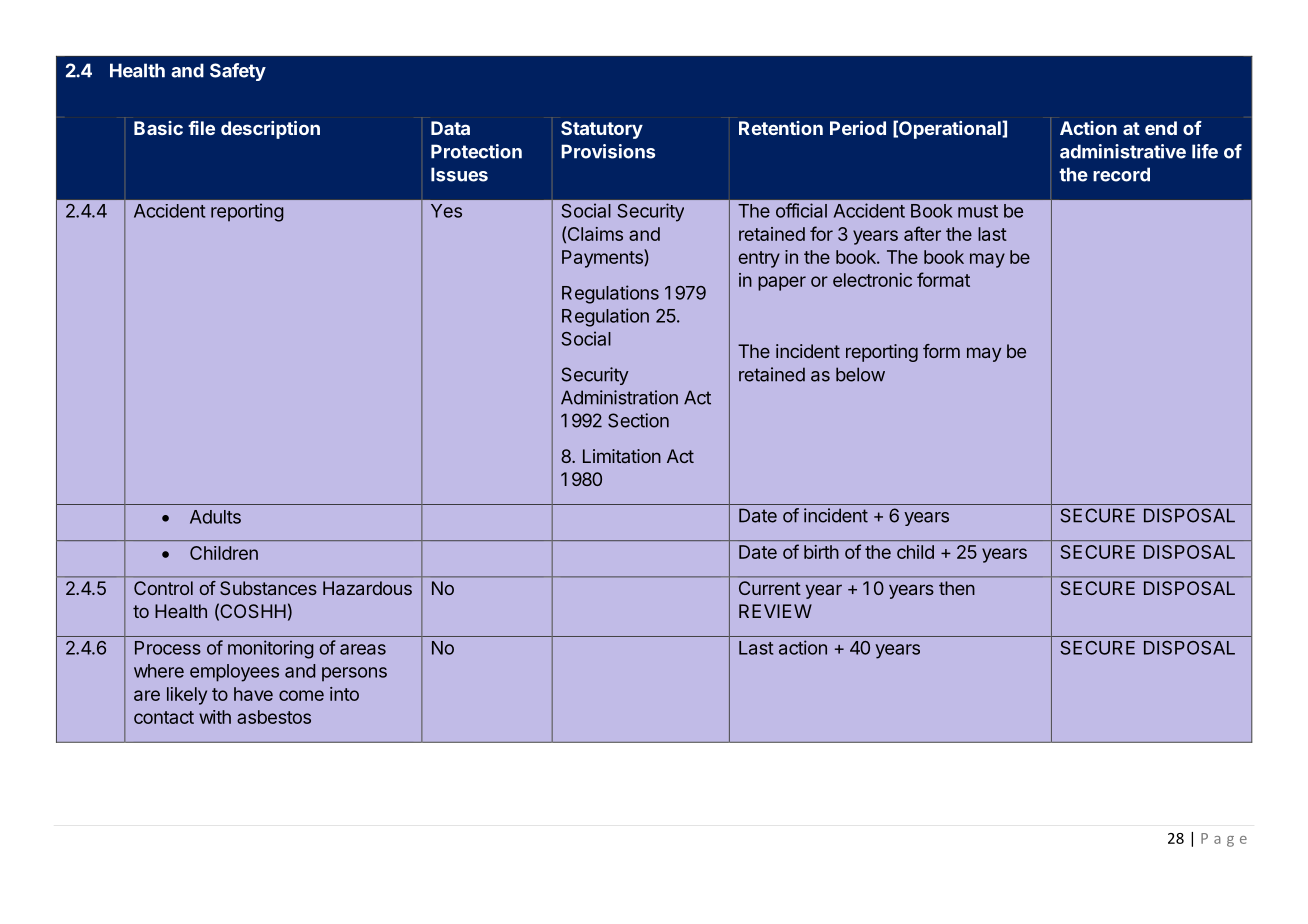 The height and width of the screenshot is (924, 1308). What do you see at coordinates (238, 72) in the screenshot?
I see `Safety` at bounding box center [238, 72].
